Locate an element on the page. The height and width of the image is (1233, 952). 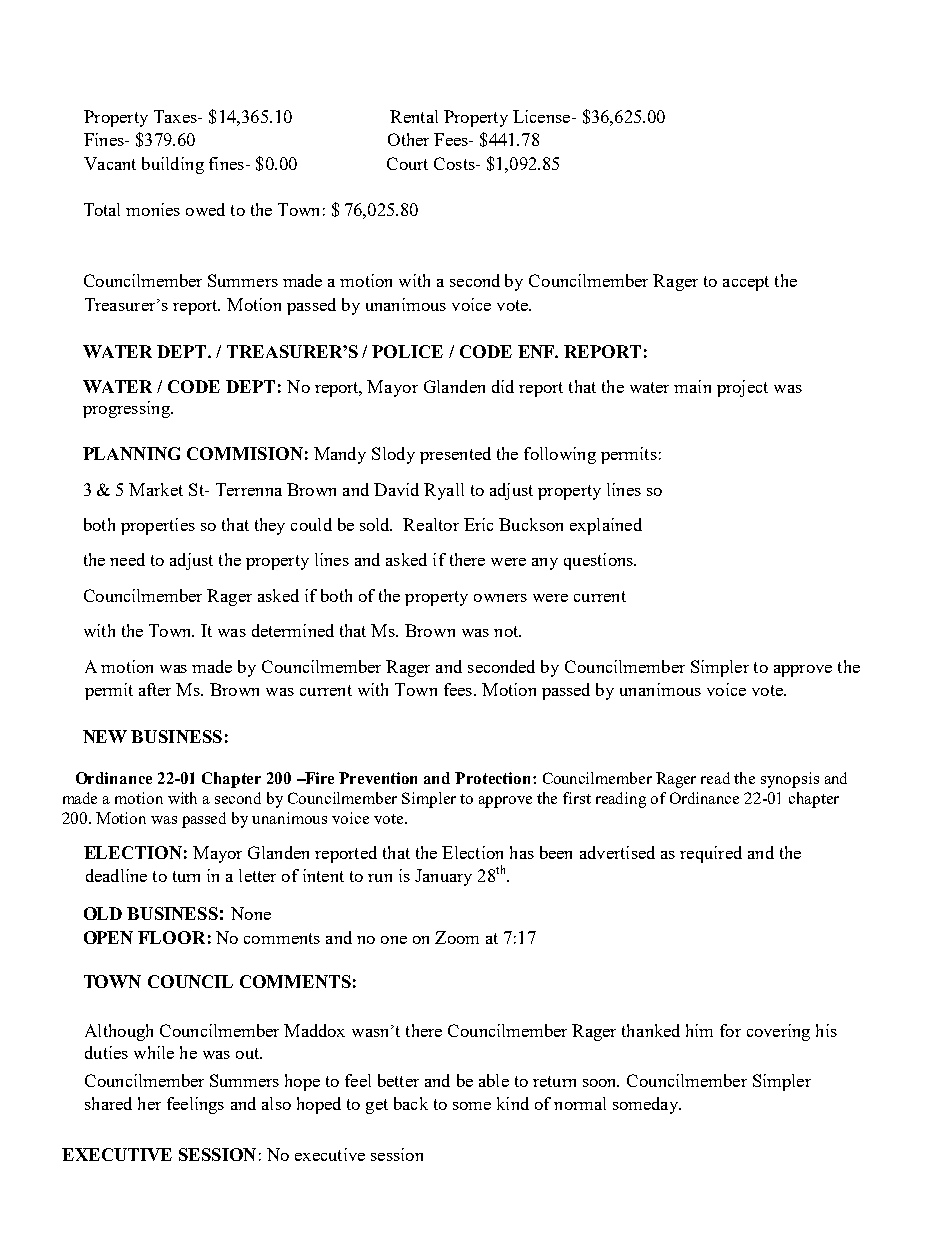
need is located at coordinates (127, 559).
